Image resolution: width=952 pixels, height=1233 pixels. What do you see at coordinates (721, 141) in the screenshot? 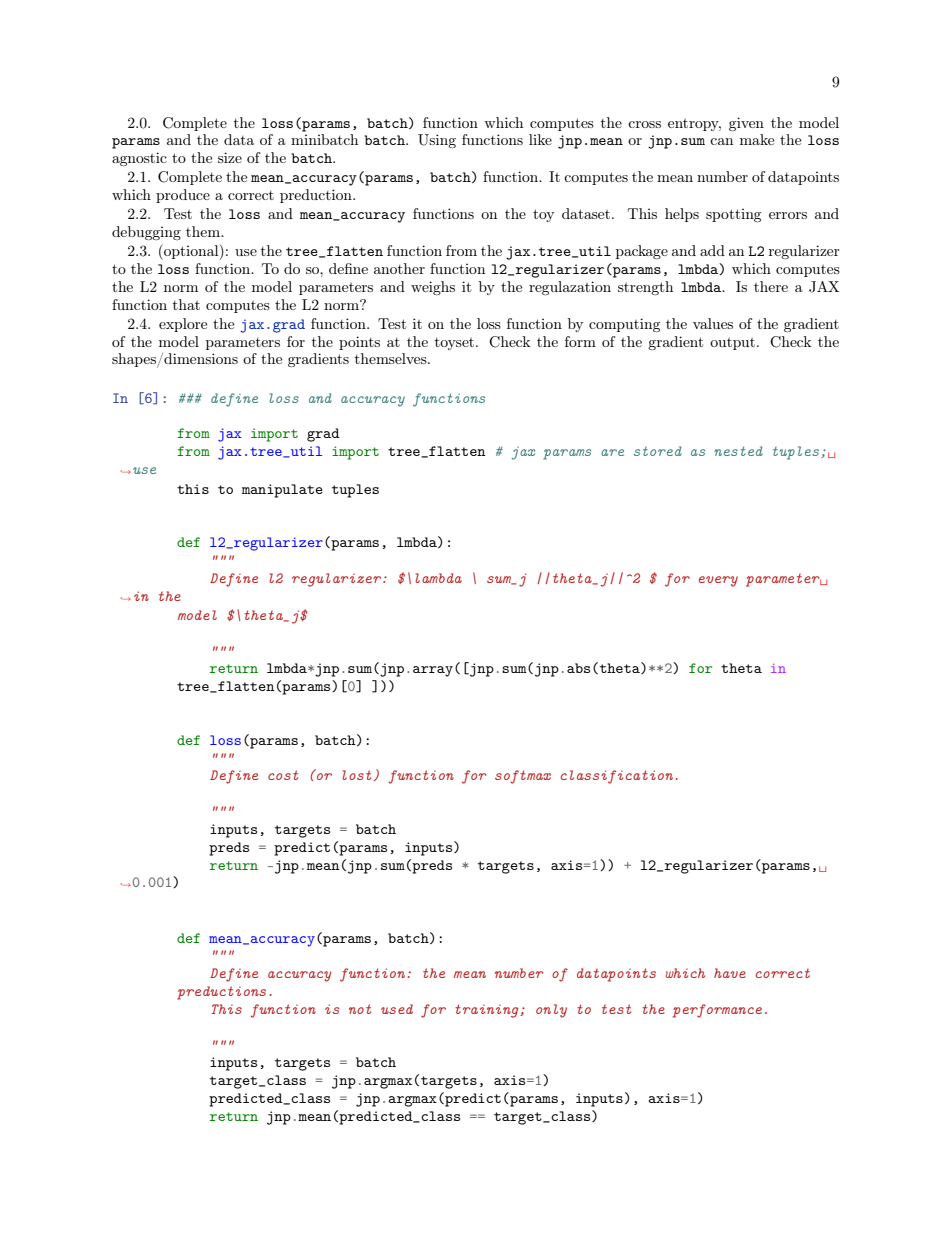
I see `can` at bounding box center [721, 141].
